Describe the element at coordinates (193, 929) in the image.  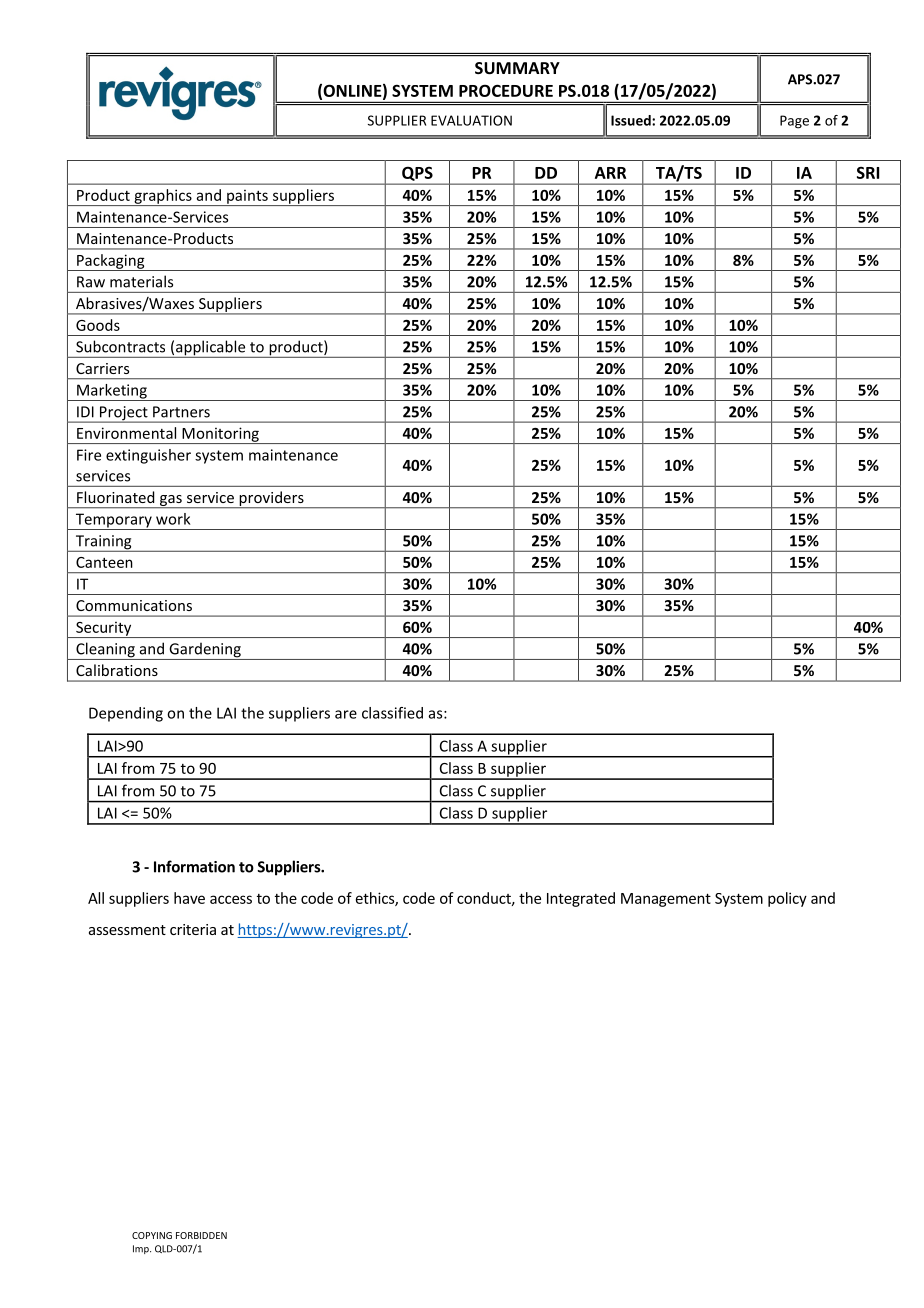
I see `criteria` at that location.
